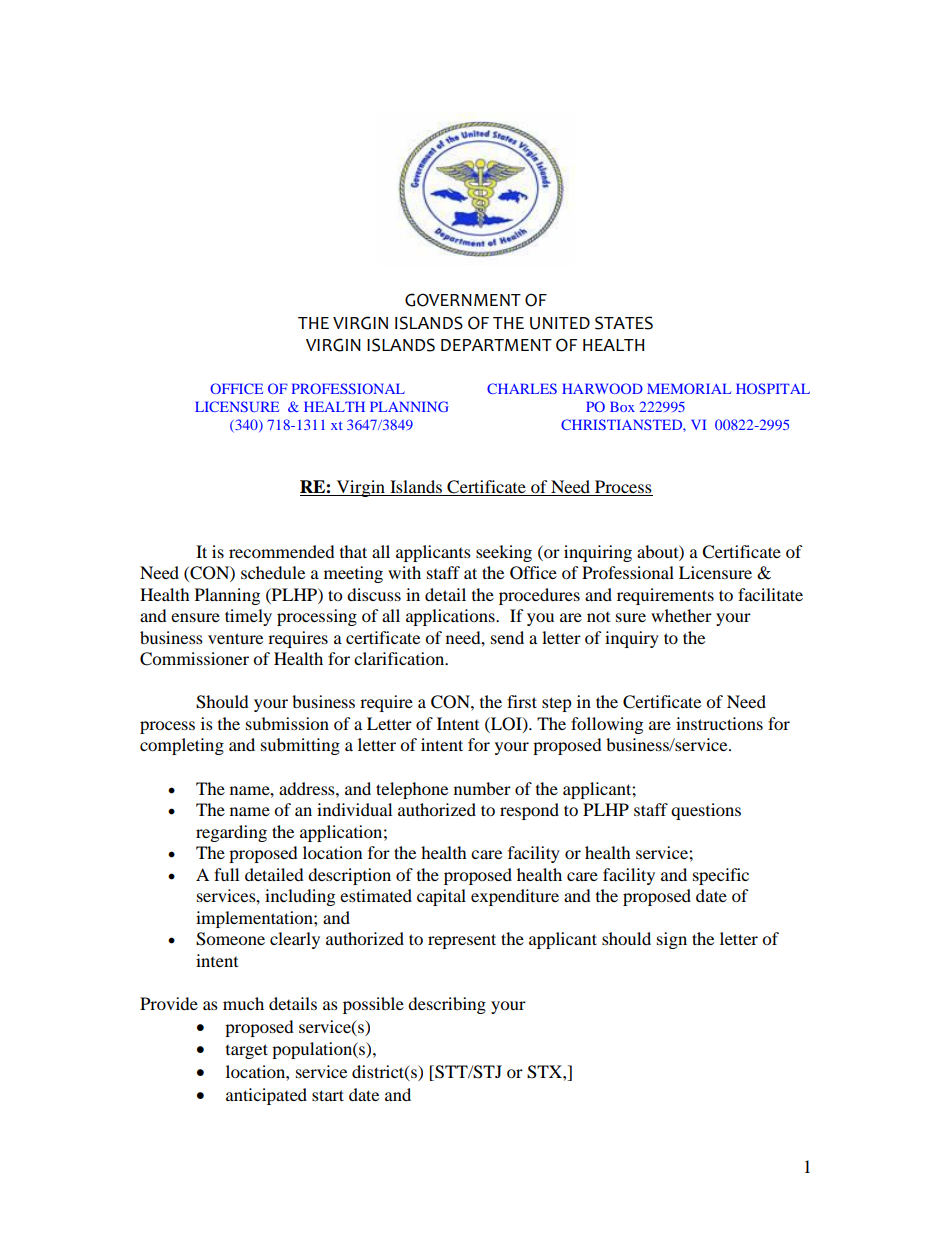  What do you see at coordinates (231, 833) in the screenshot?
I see `regarding` at bounding box center [231, 833].
